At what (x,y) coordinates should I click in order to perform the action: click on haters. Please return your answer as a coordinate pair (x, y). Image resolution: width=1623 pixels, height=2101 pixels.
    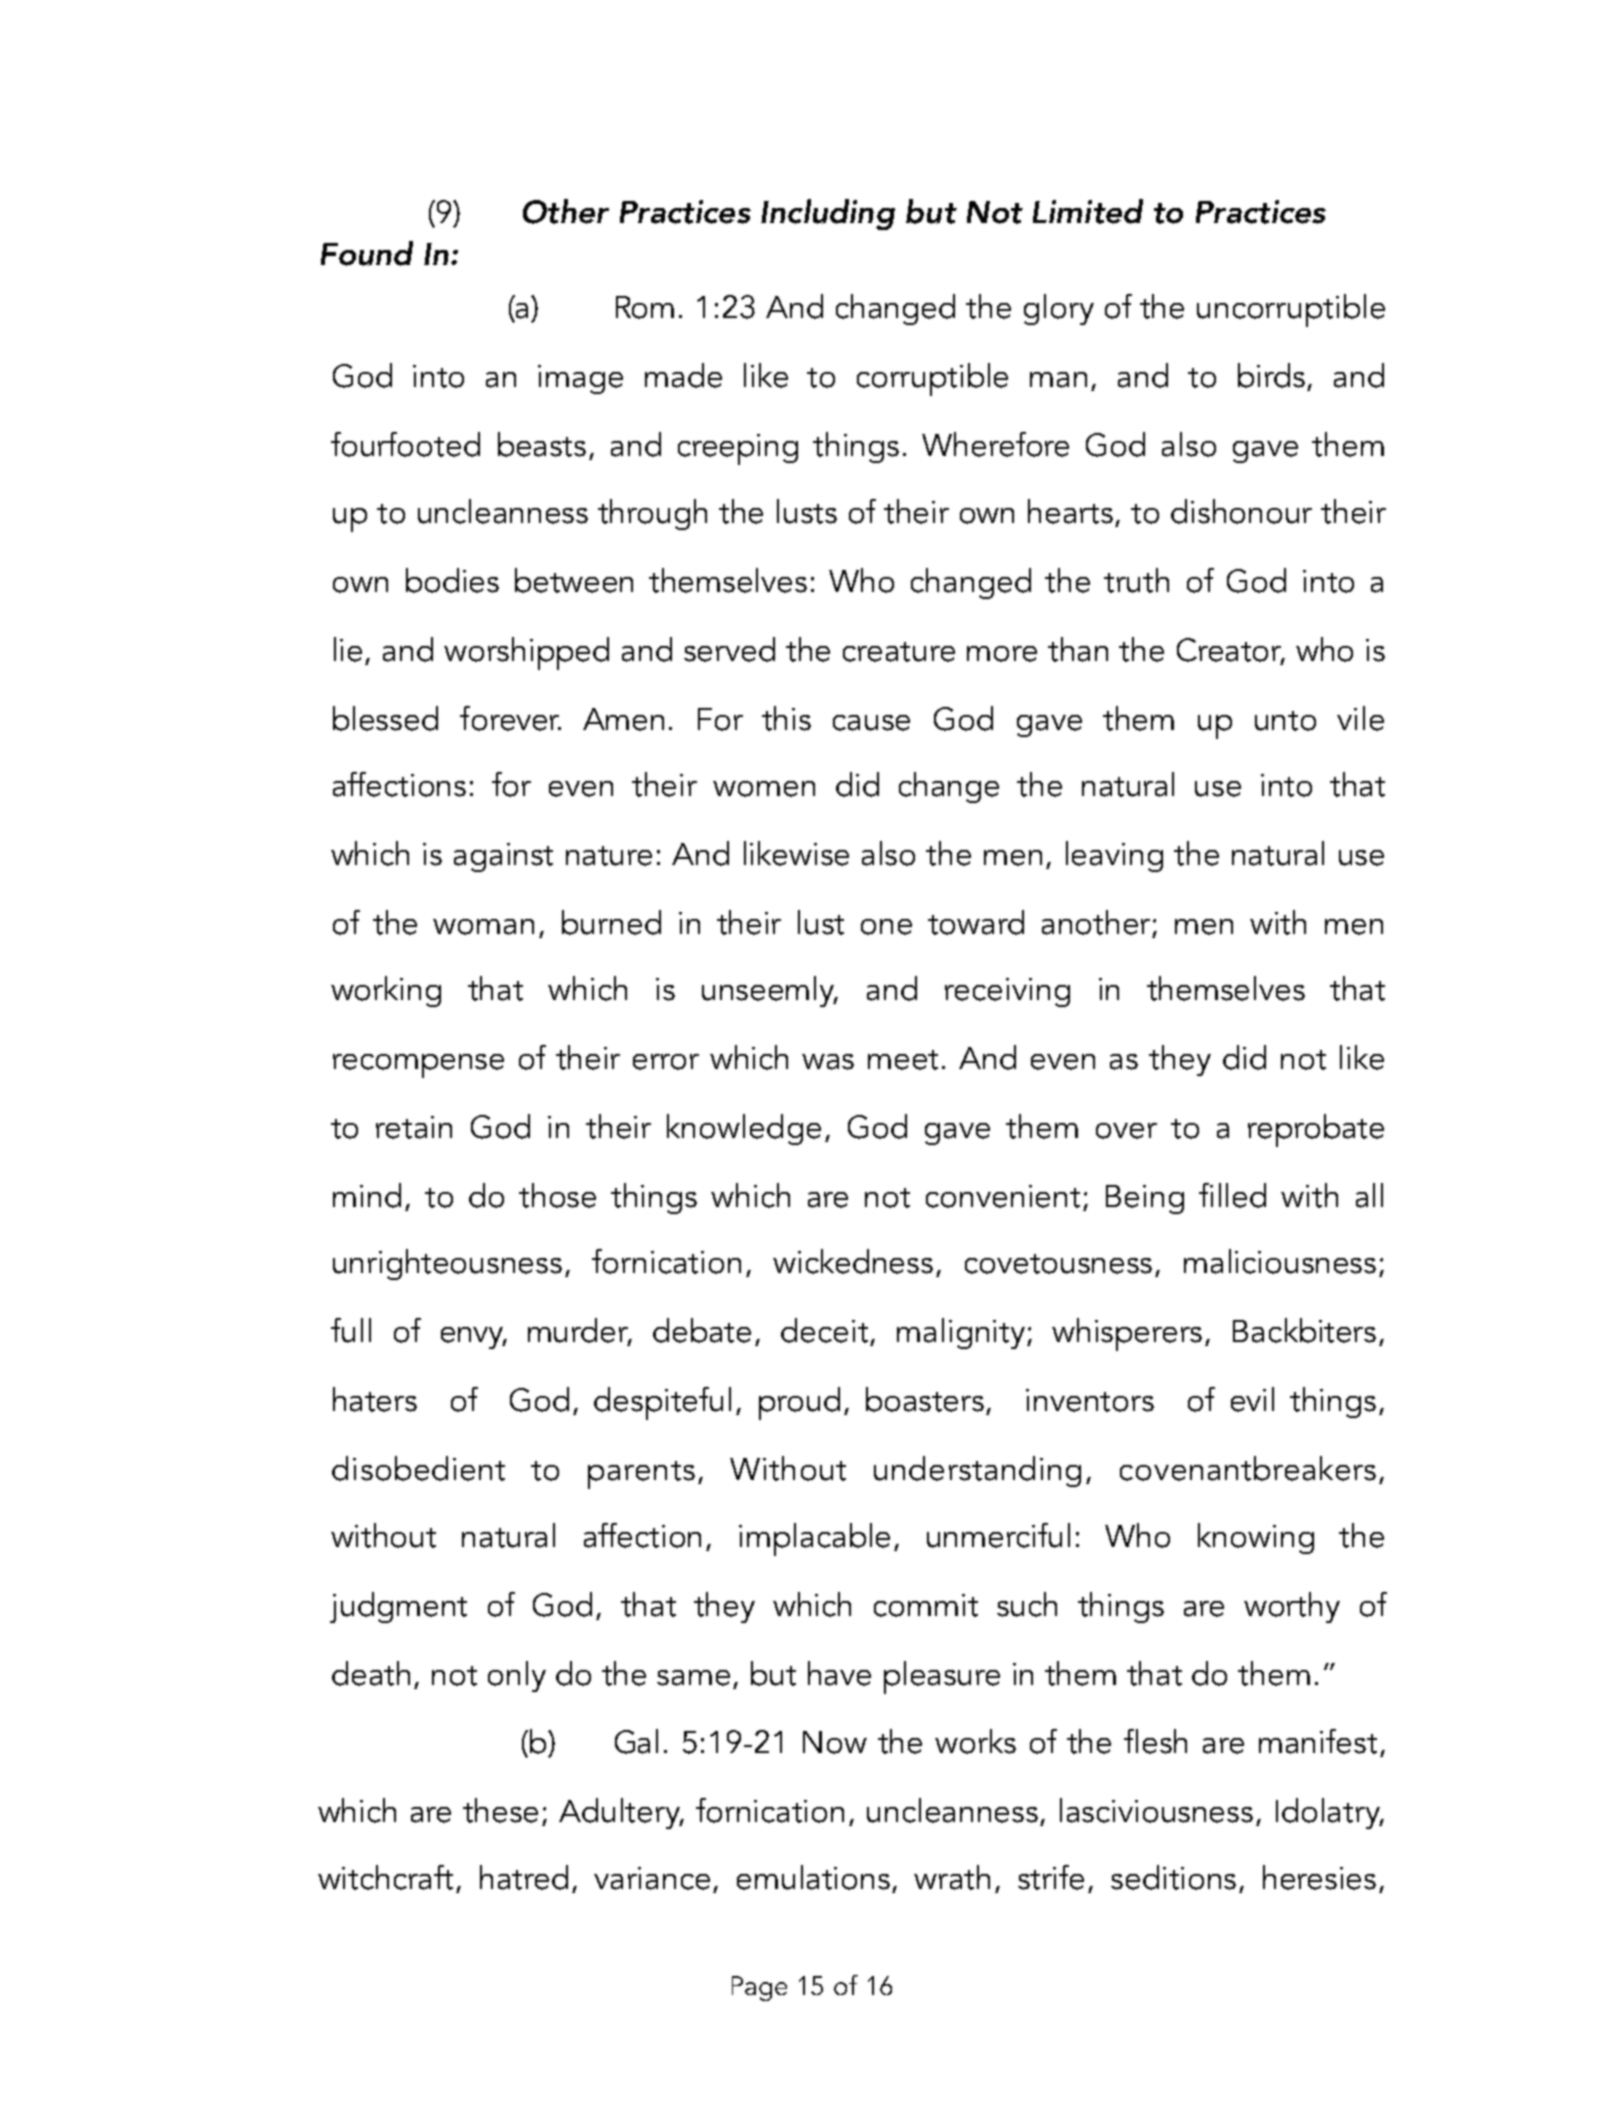
    Looking at the image, I should click on (375, 1399).
